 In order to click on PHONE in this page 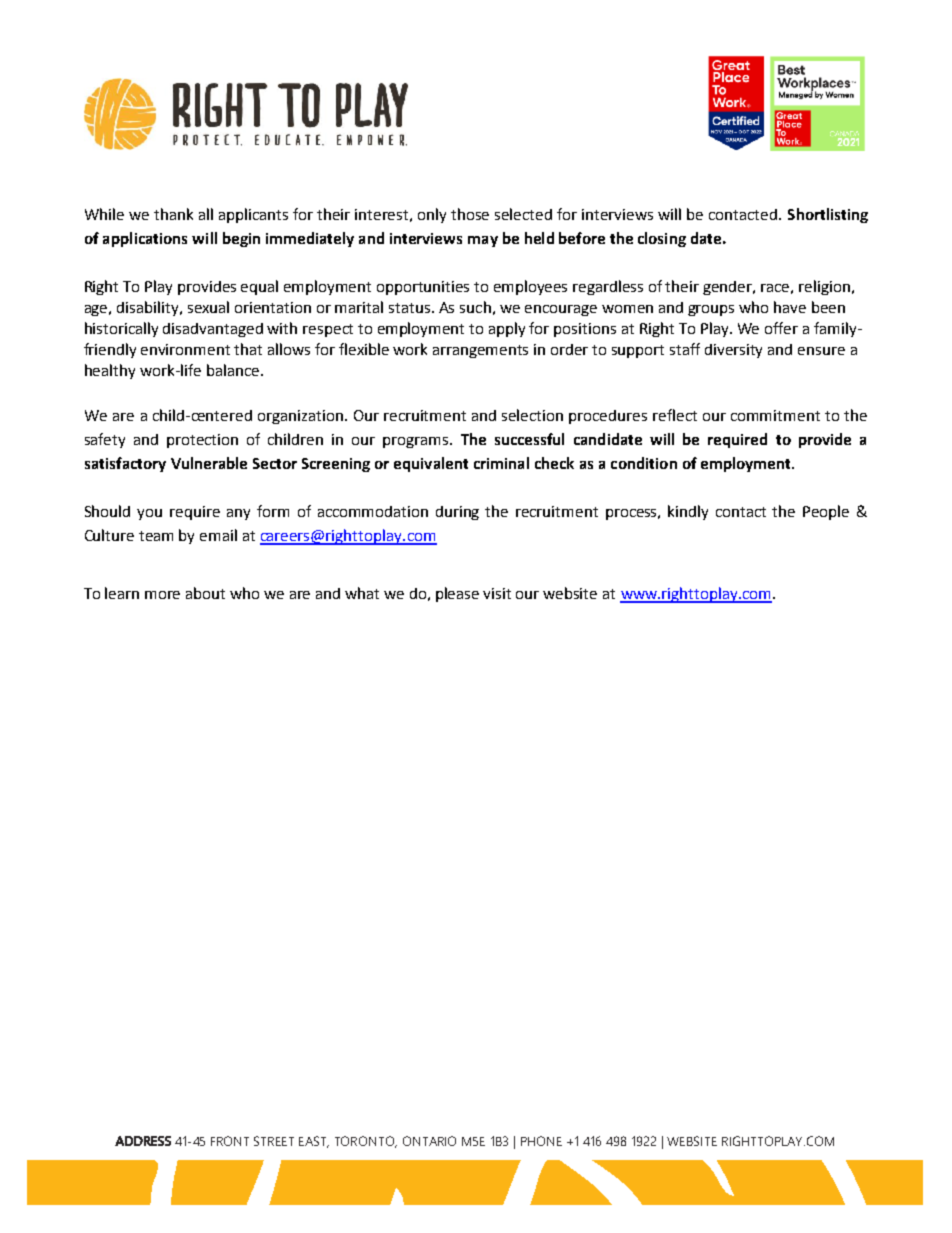, I will do `click(541, 1141)`.
